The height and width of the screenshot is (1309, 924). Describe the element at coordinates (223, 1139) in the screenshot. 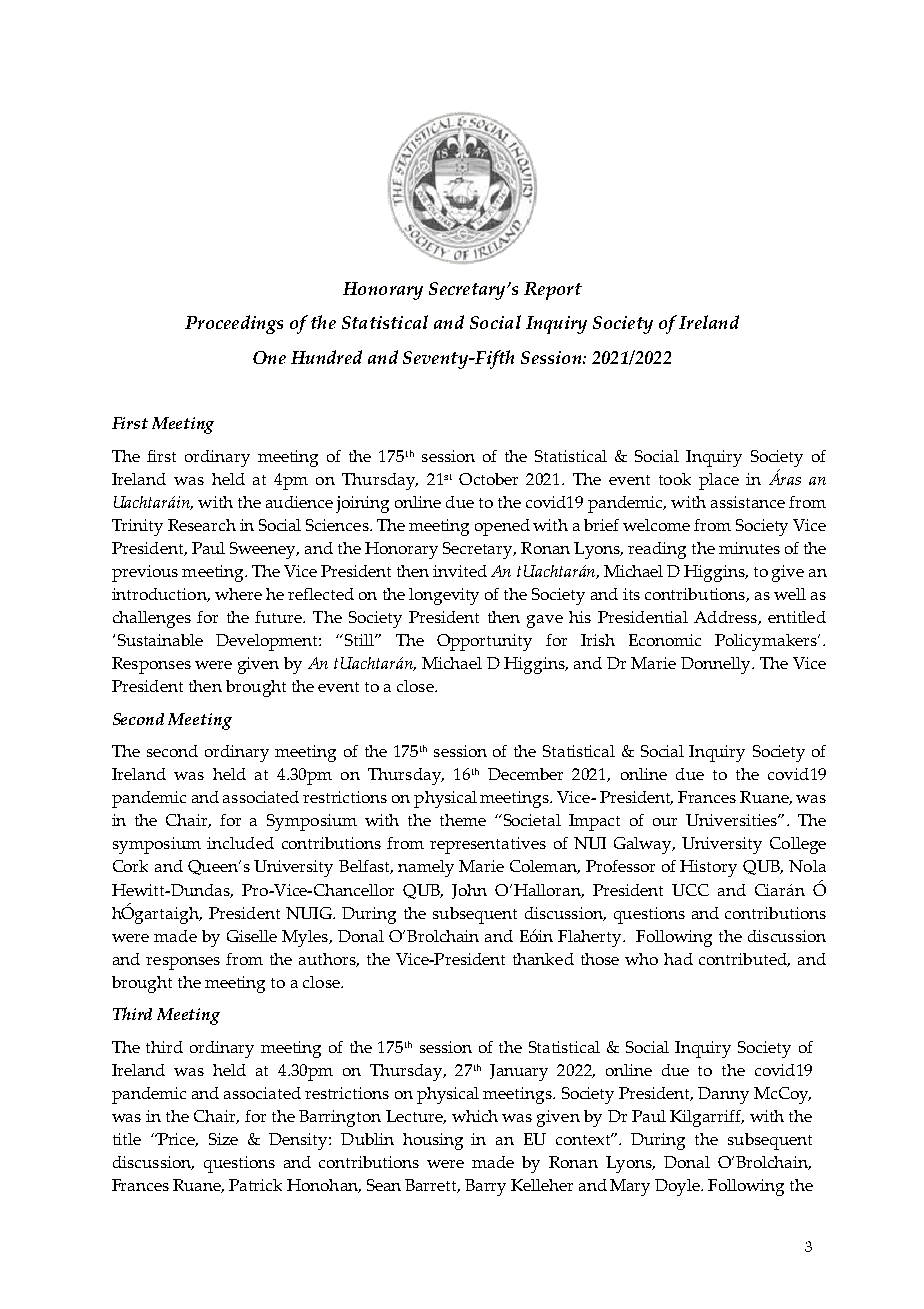

I see `Size` at that location.
